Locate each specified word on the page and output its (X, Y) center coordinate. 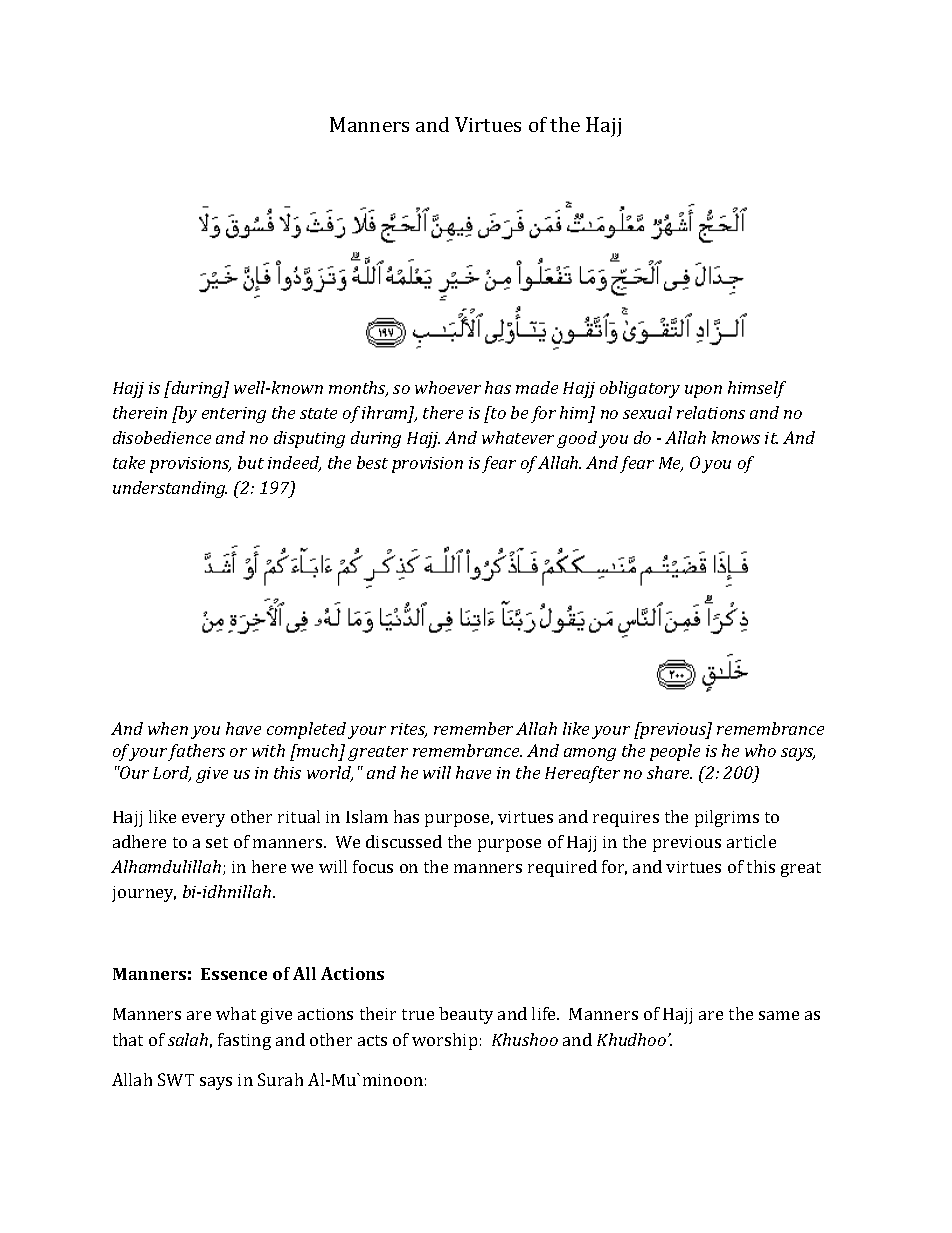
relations (711, 412)
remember (473, 728)
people (675, 752)
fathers (196, 752)
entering (234, 415)
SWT (176, 1079)
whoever (448, 387)
